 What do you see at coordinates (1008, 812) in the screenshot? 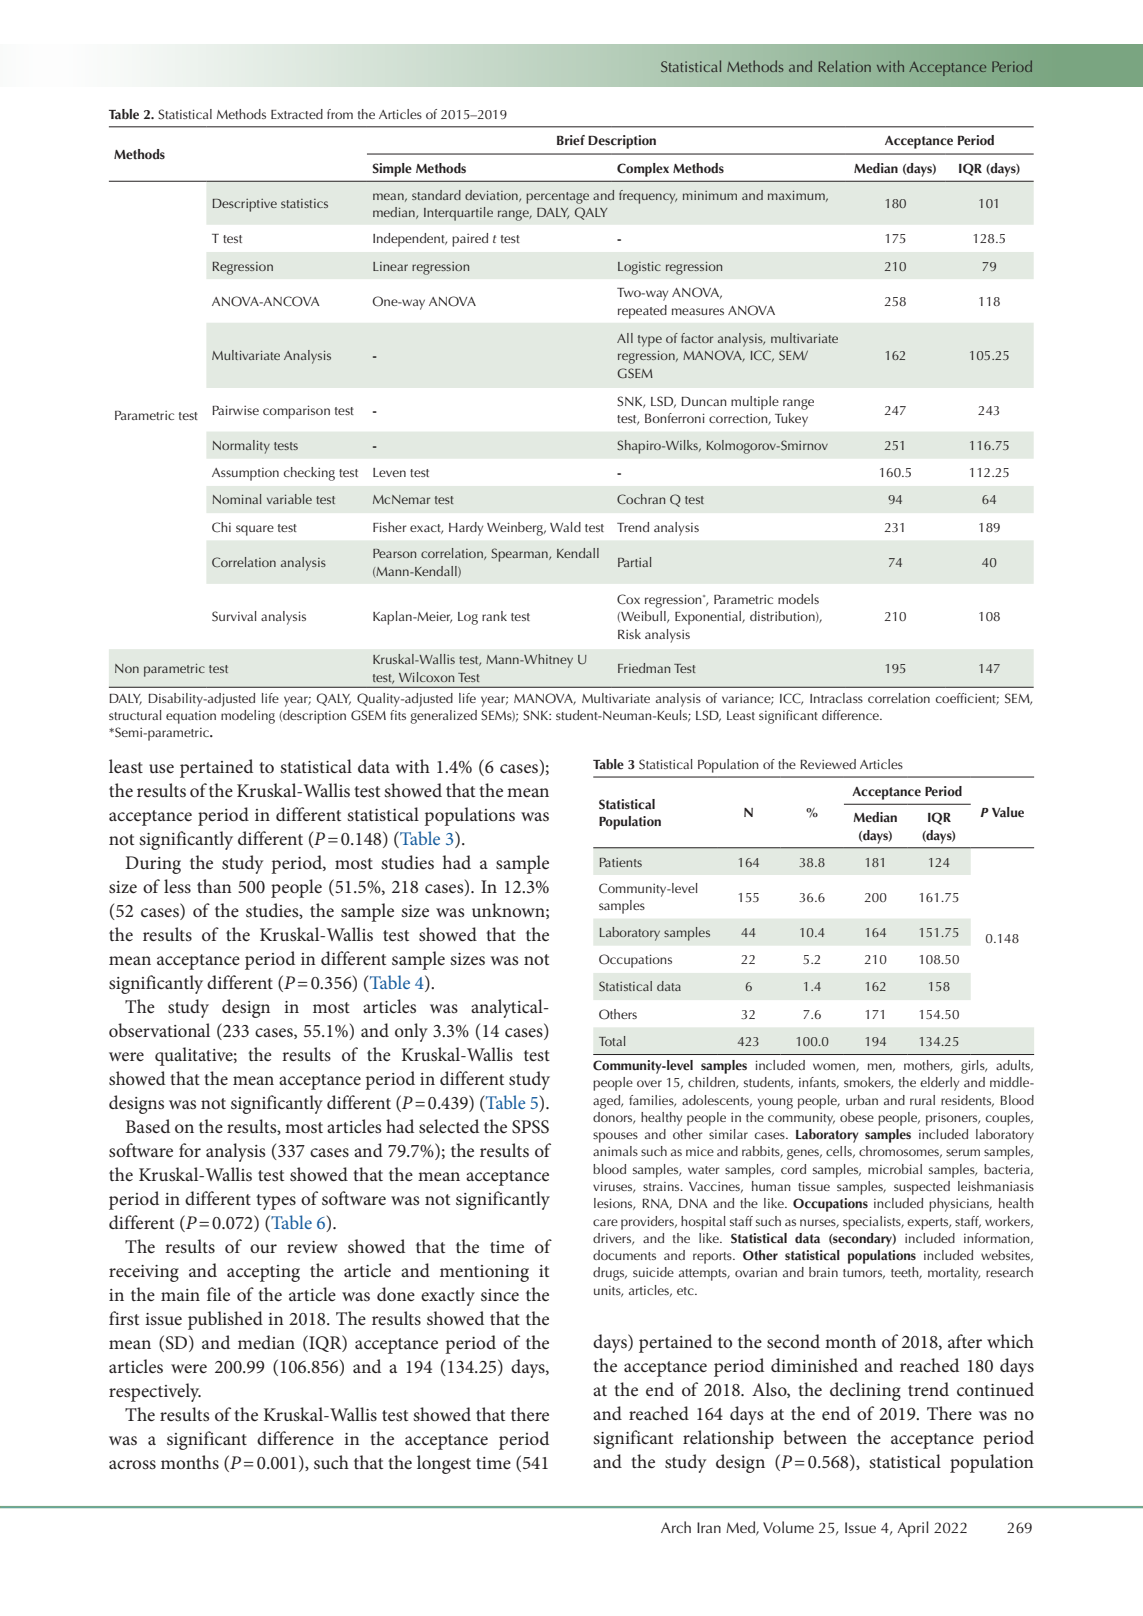
I see `Value` at bounding box center [1008, 812].
